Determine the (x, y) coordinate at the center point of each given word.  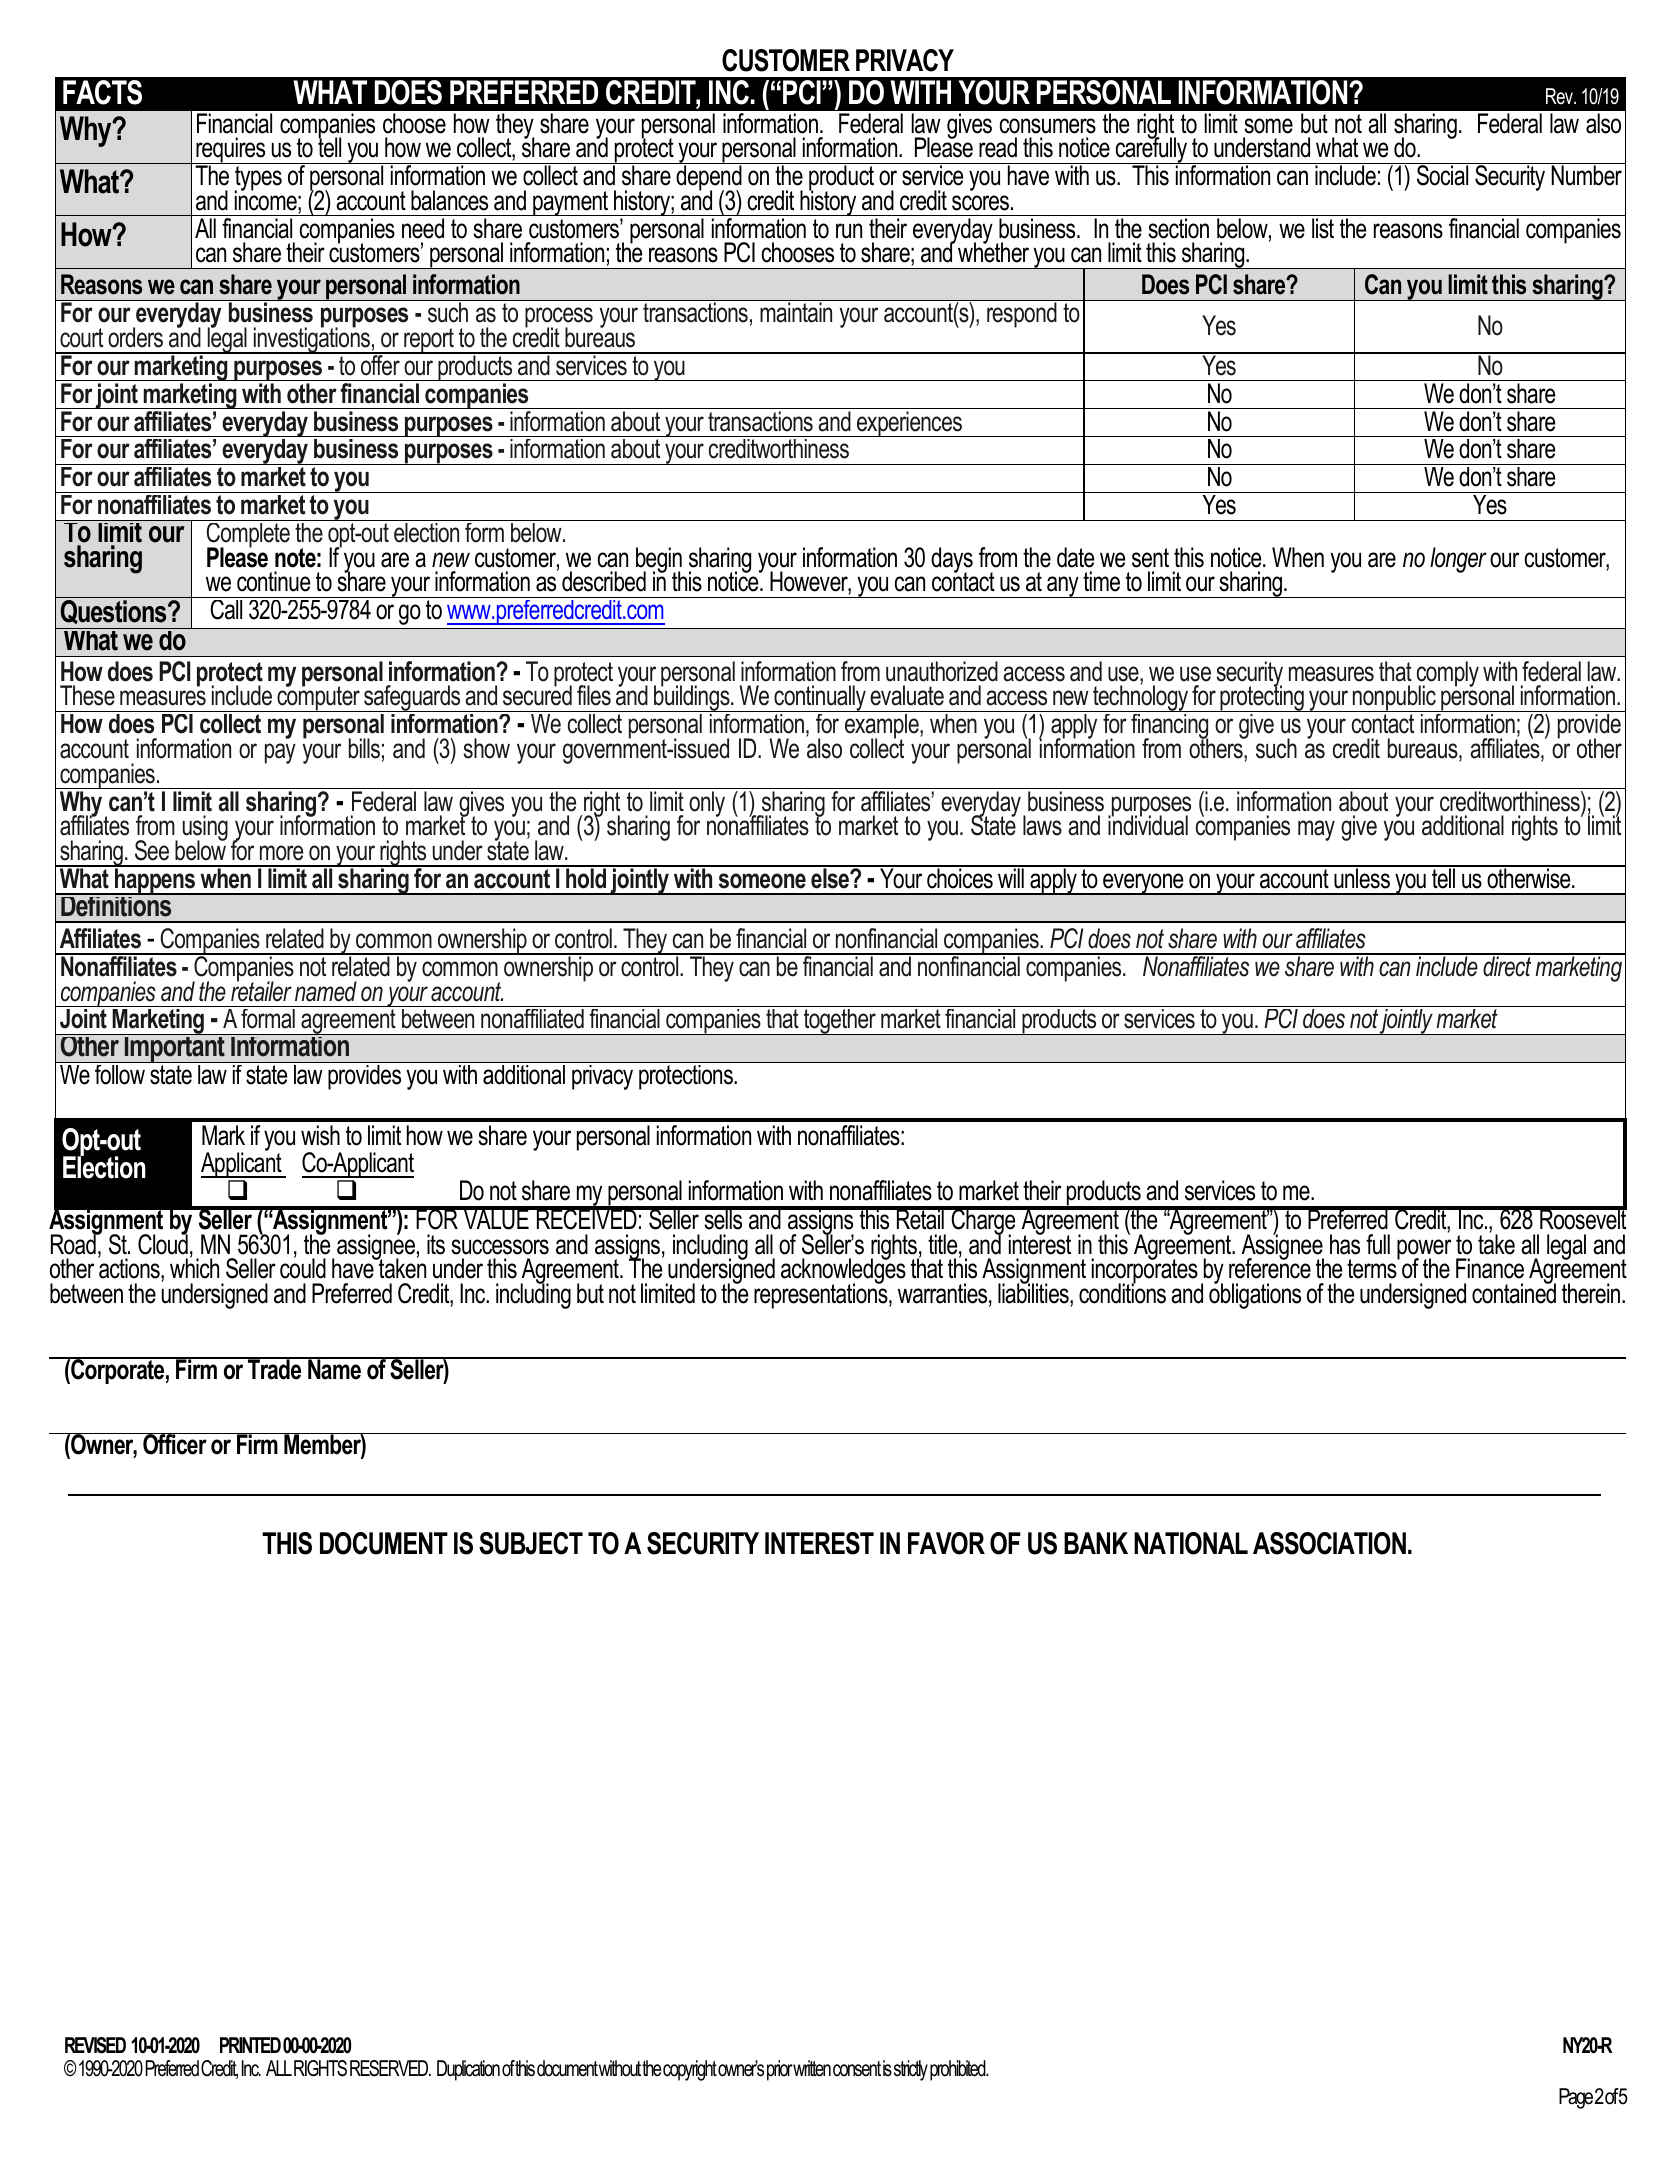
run (849, 231)
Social (1443, 174)
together (839, 1022)
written (811, 2068)
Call (226, 610)
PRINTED (250, 2045)
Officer (175, 1444)
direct (1507, 965)
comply (1448, 675)
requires (231, 151)
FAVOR (946, 1543)
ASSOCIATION (1329, 1543)
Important (175, 1048)
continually (820, 698)
